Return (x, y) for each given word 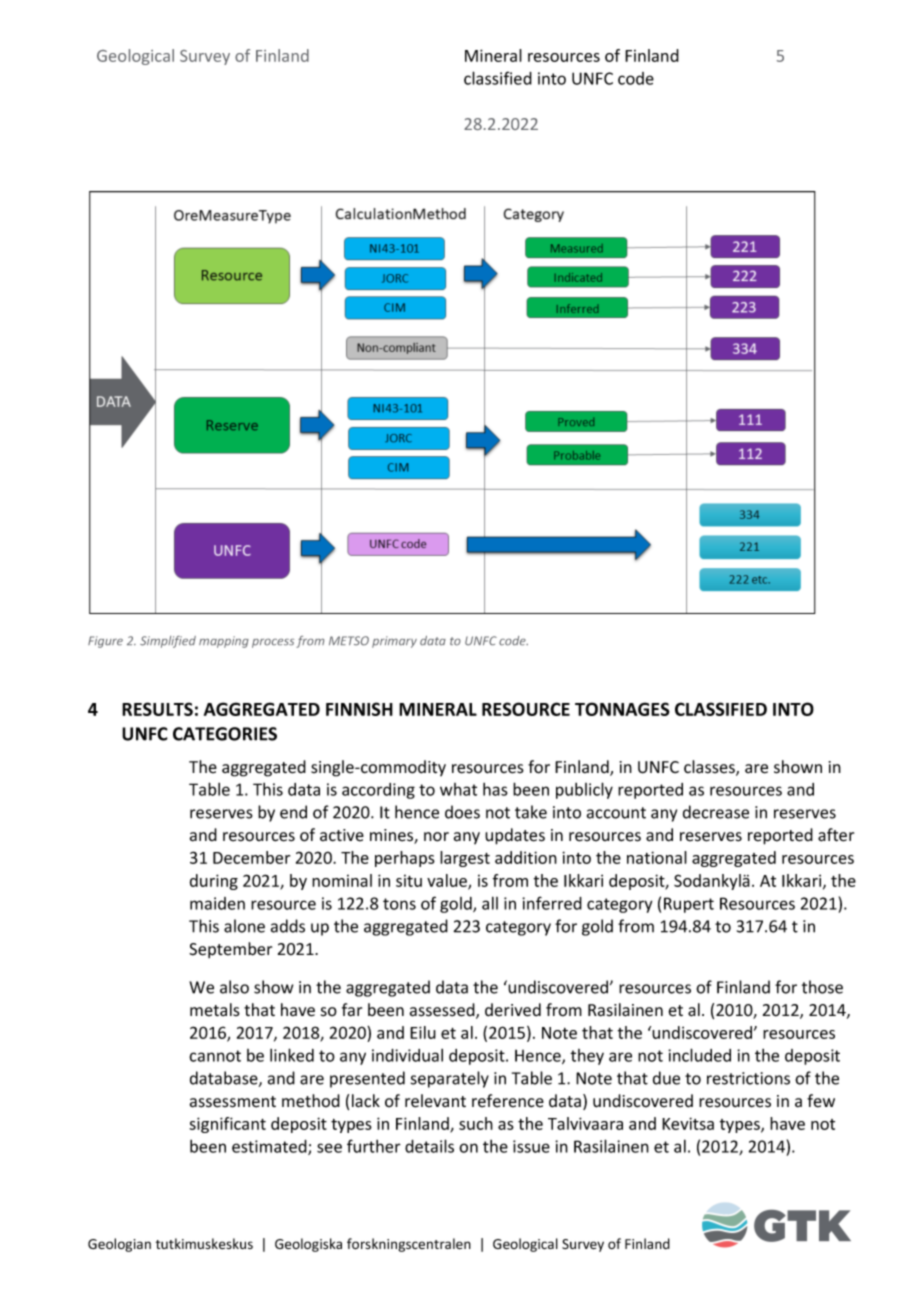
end (293, 812)
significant (227, 1125)
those (822, 987)
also (234, 987)
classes (710, 768)
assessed (443, 1011)
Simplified (168, 642)
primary (394, 642)
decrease (716, 812)
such (476, 1123)
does (462, 812)
